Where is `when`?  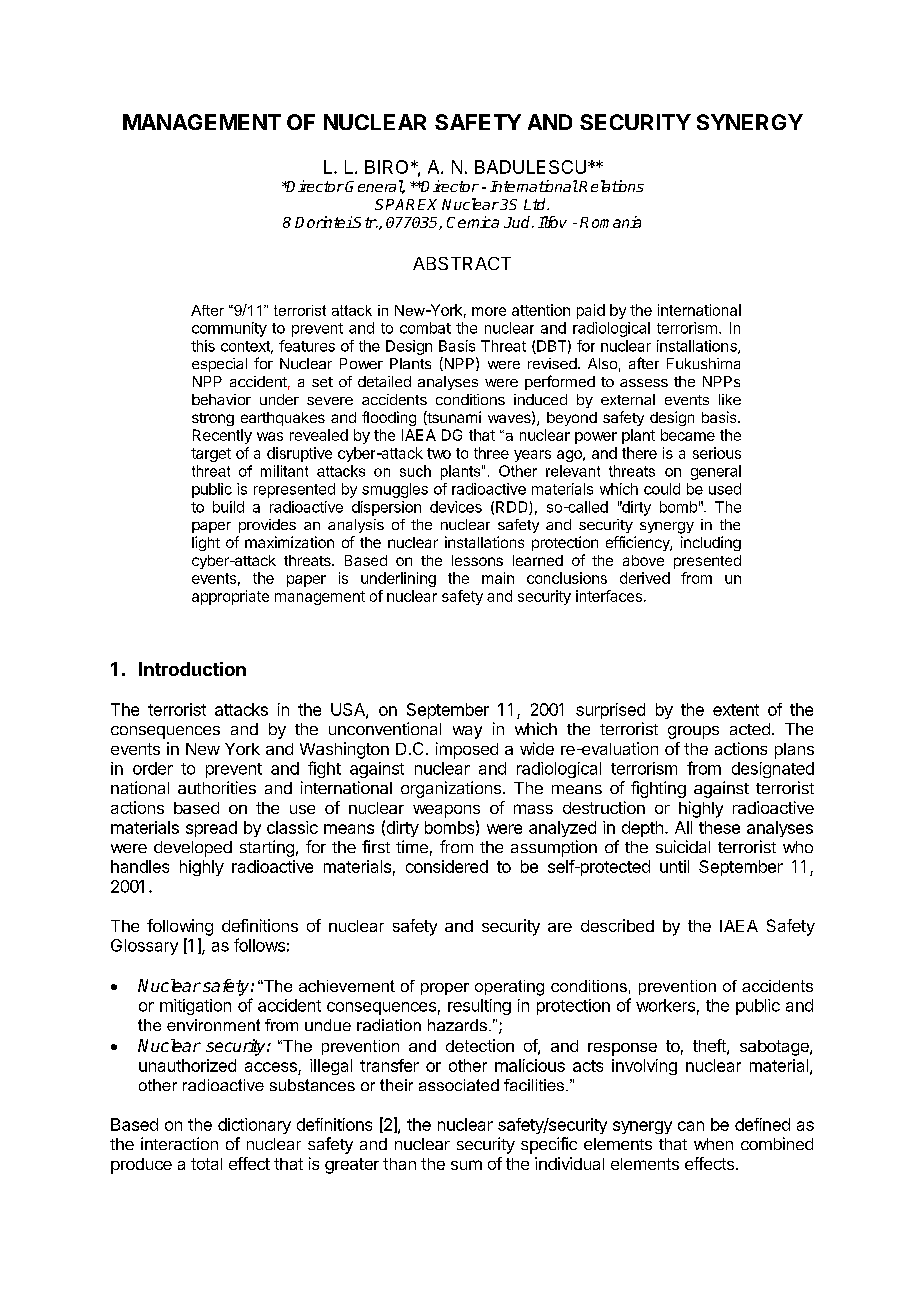 when is located at coordinates (713, 1144).
